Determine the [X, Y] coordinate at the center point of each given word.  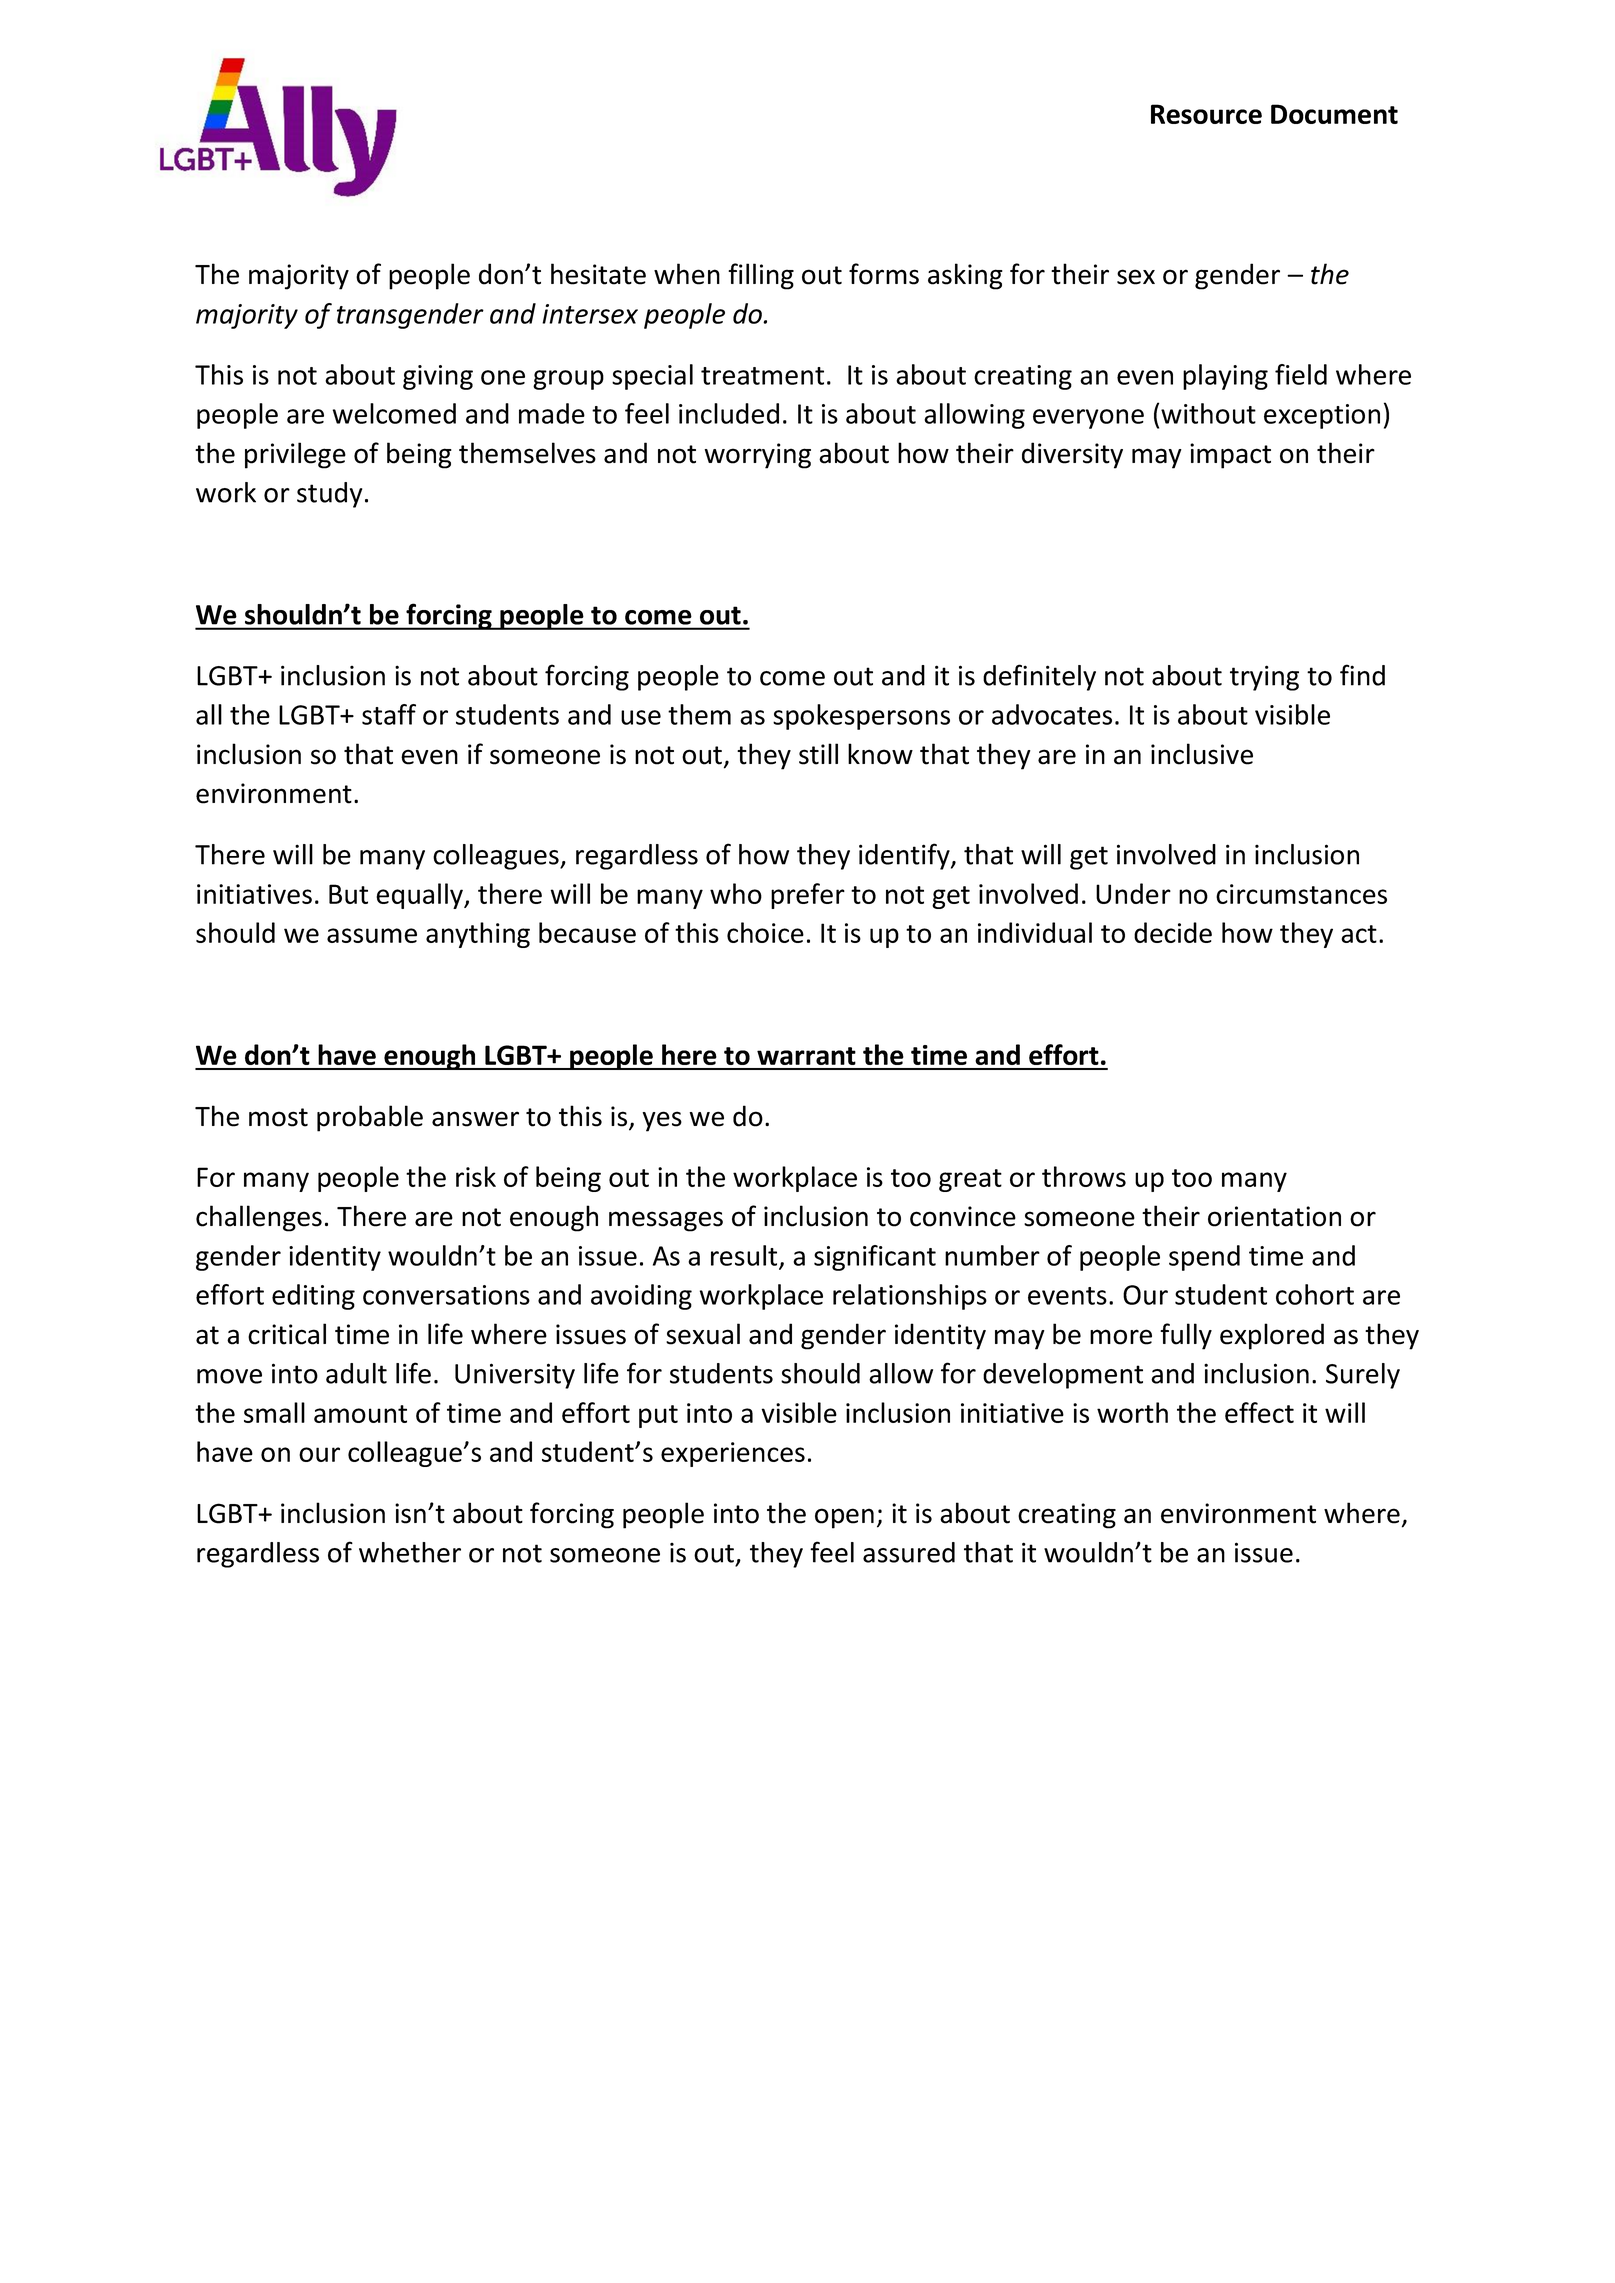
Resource [1206, 114]
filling [761, 276]
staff [389, 714]
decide [1173, 932]
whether [410, 1552]
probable [370, 1118]
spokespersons [861, 717]
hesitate [598, 274]
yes [662, 1121]
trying [1264, 678]
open [844, 1518]
